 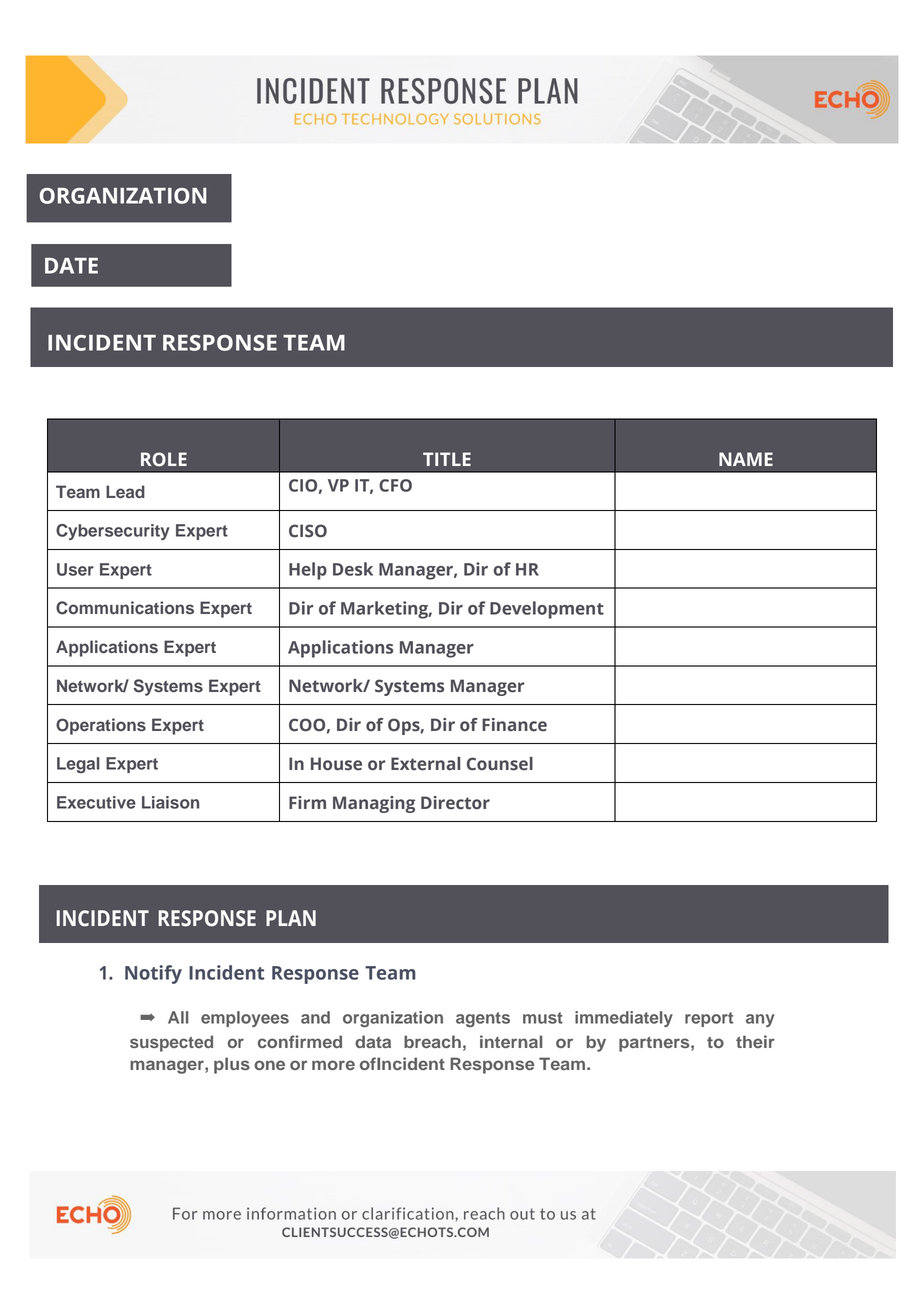 I want to click on suspected, so click(x=171, y=1043).
